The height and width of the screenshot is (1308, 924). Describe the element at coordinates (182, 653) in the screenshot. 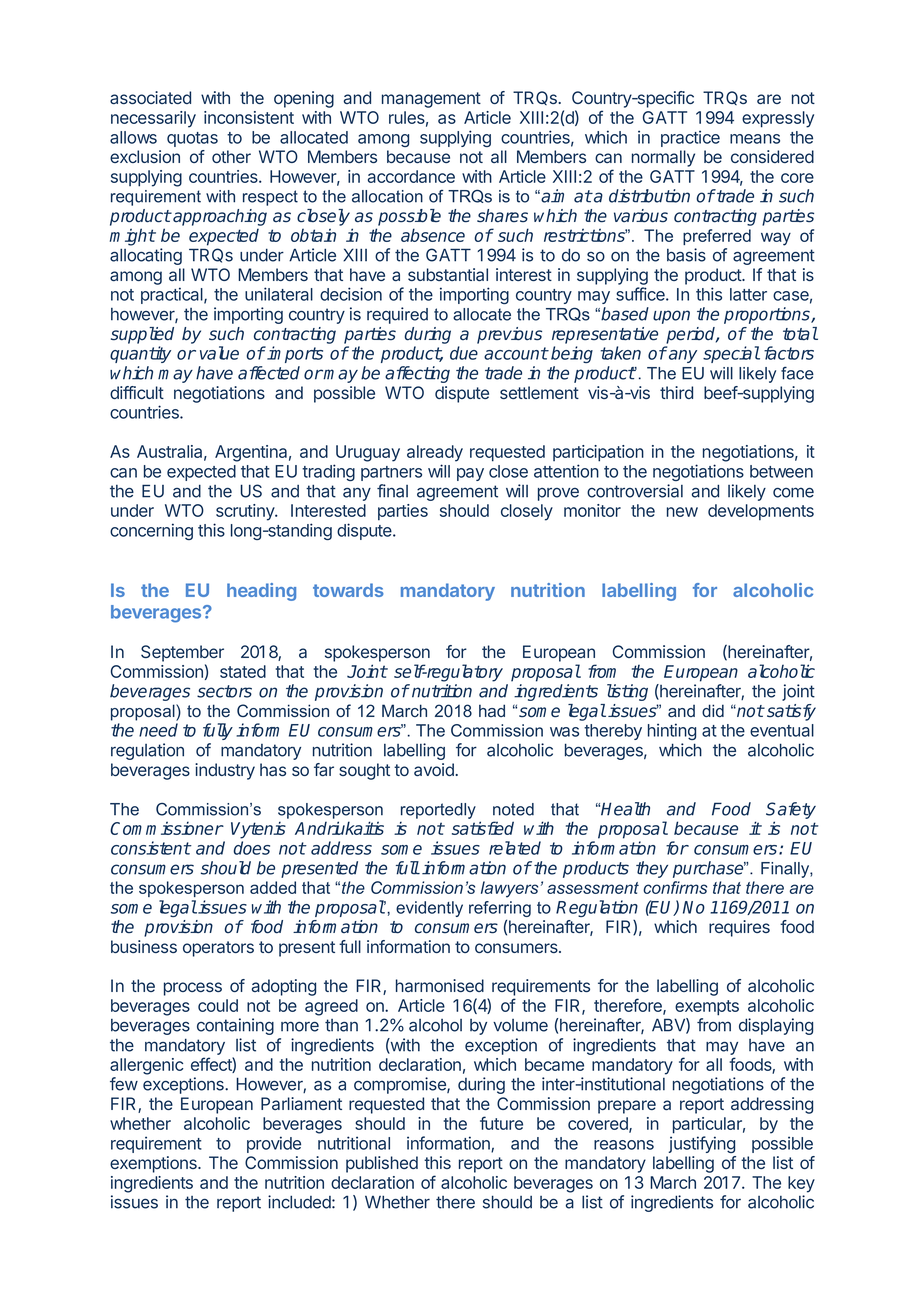

I see `September` at that location.
